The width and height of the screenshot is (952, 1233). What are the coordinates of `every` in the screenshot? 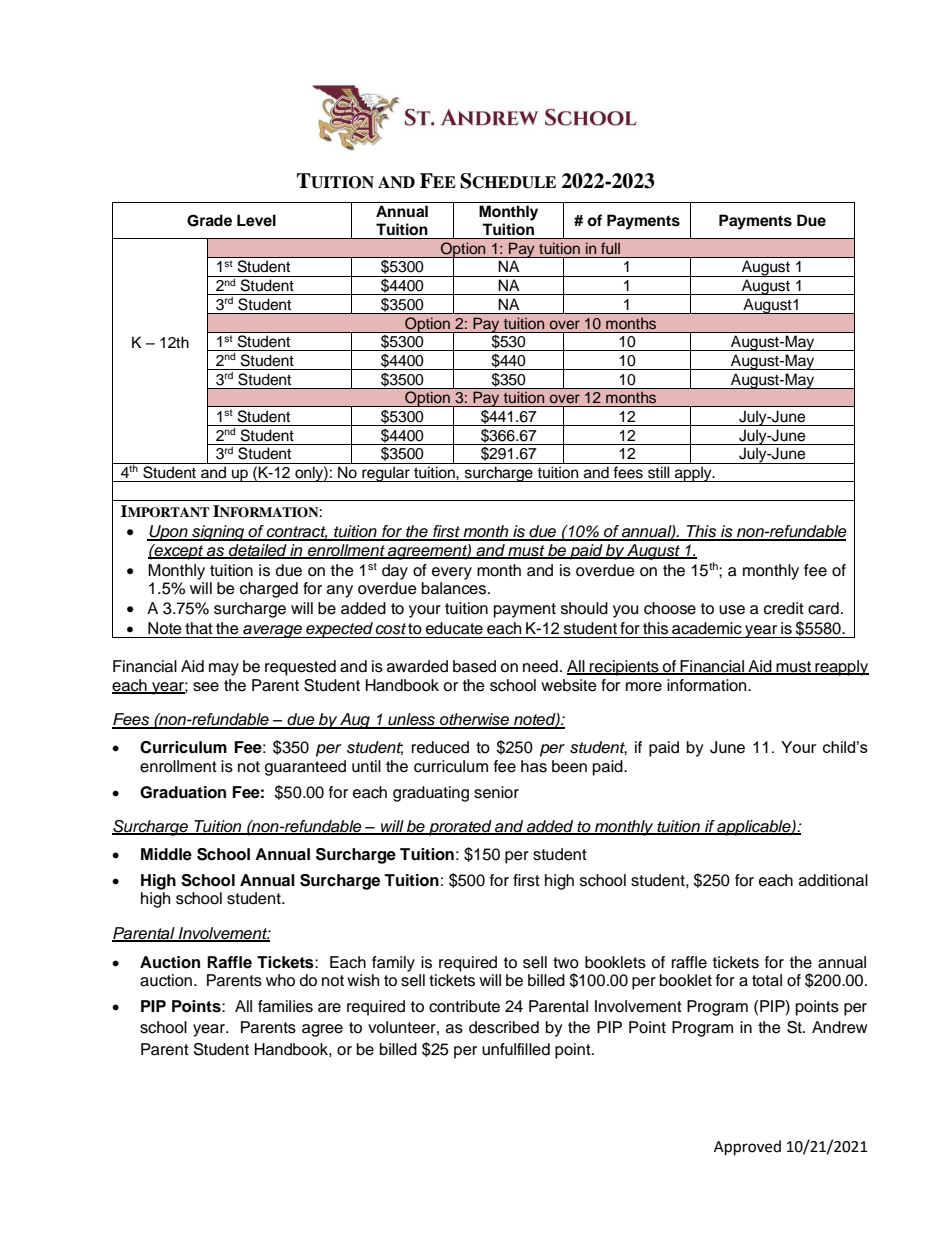 It's located at (452, 573).
